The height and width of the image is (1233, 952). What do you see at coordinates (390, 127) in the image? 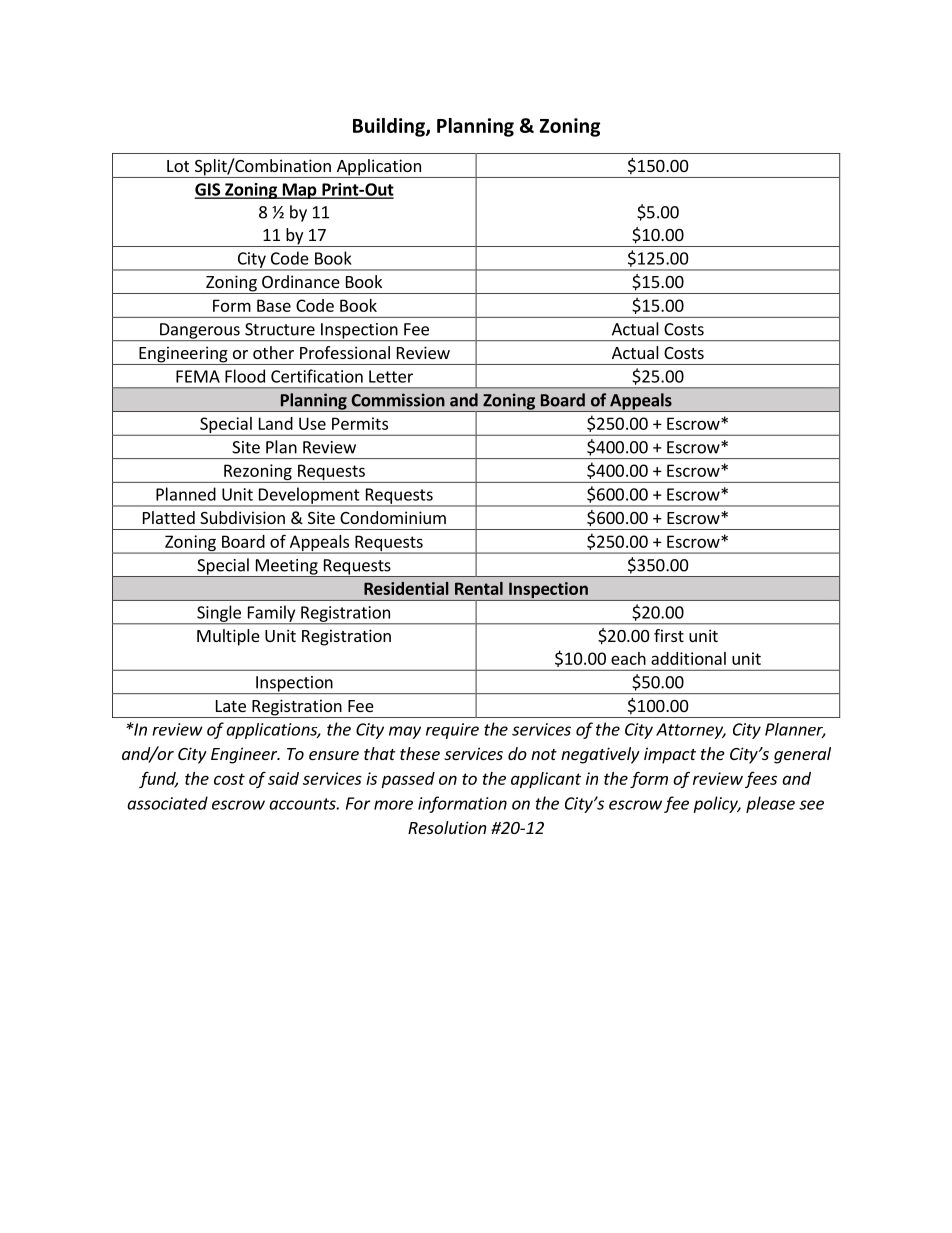
I see `Building` at bounding box center [390, 127].
